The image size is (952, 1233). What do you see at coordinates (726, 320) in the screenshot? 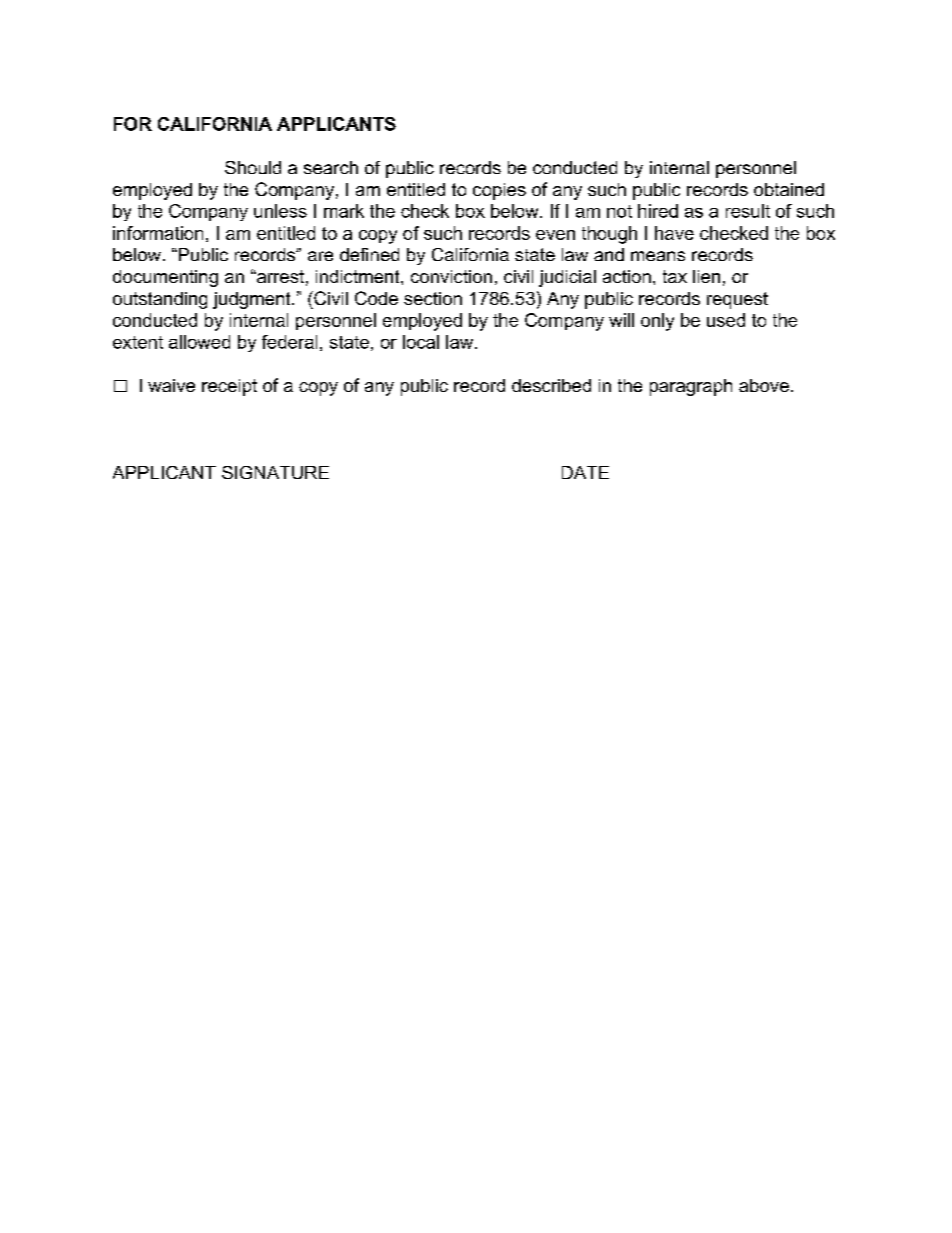
I see `used` at bounding box center [726, 320].
